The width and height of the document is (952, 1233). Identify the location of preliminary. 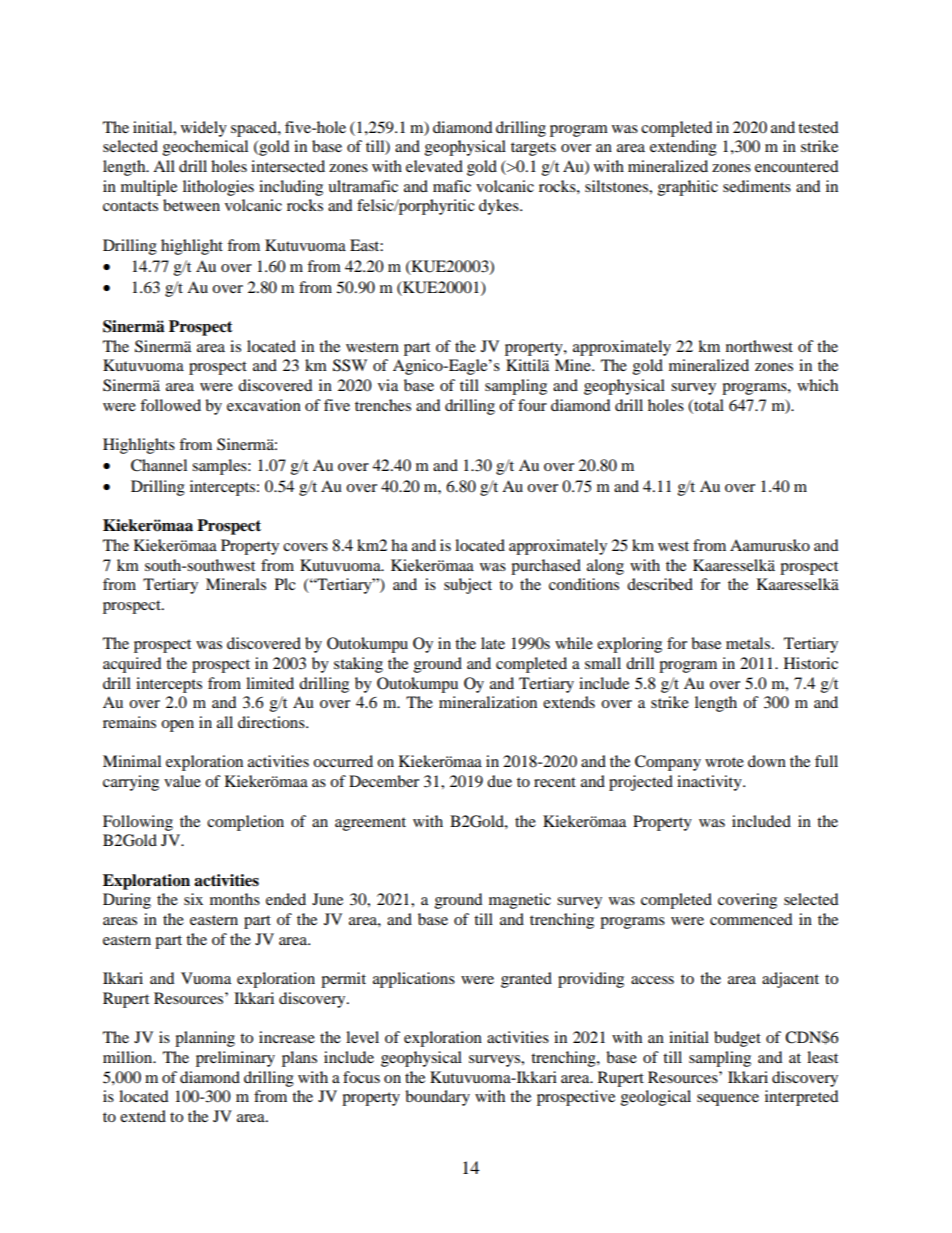
(235, 1059).
